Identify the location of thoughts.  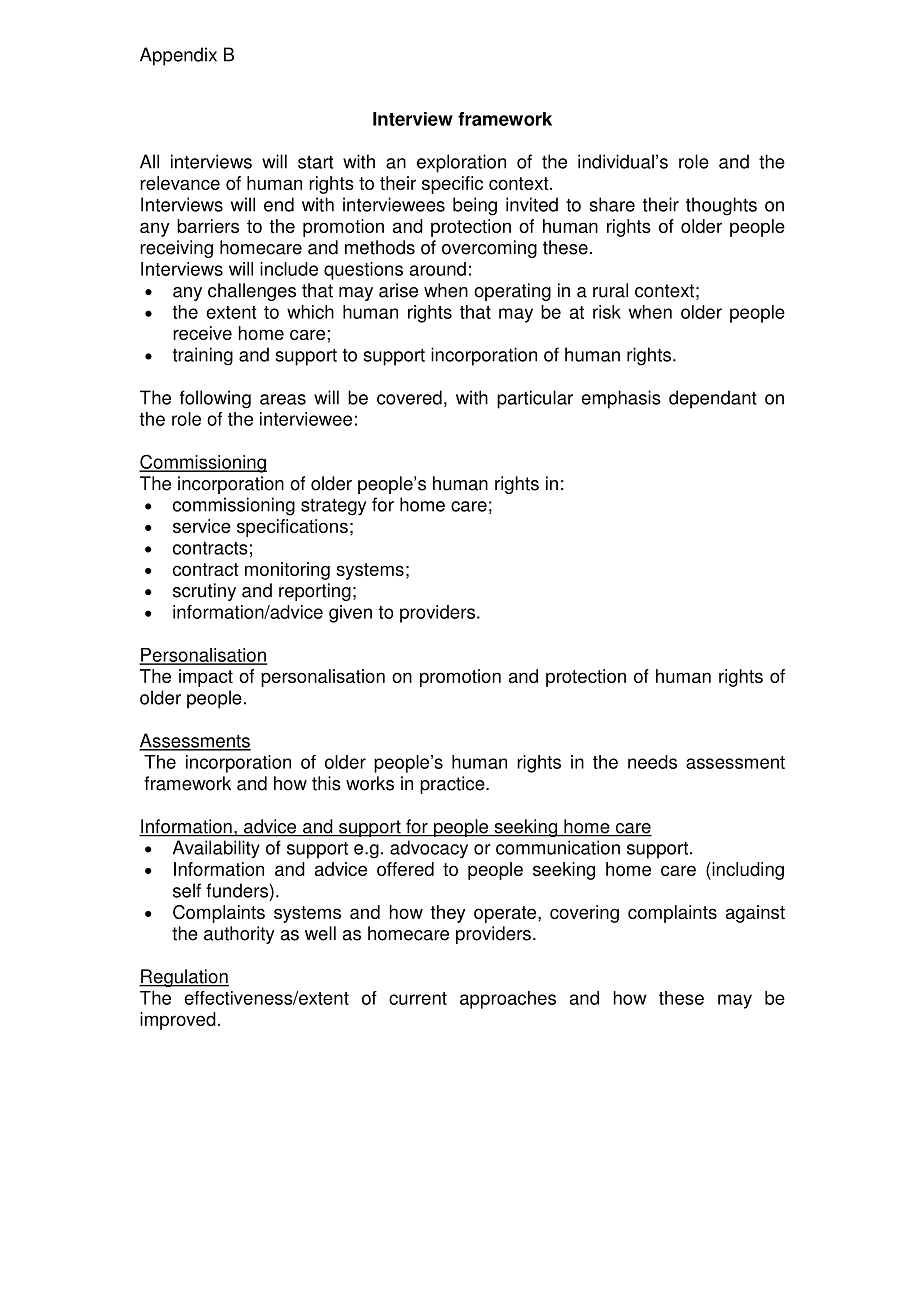
(721, 206).
